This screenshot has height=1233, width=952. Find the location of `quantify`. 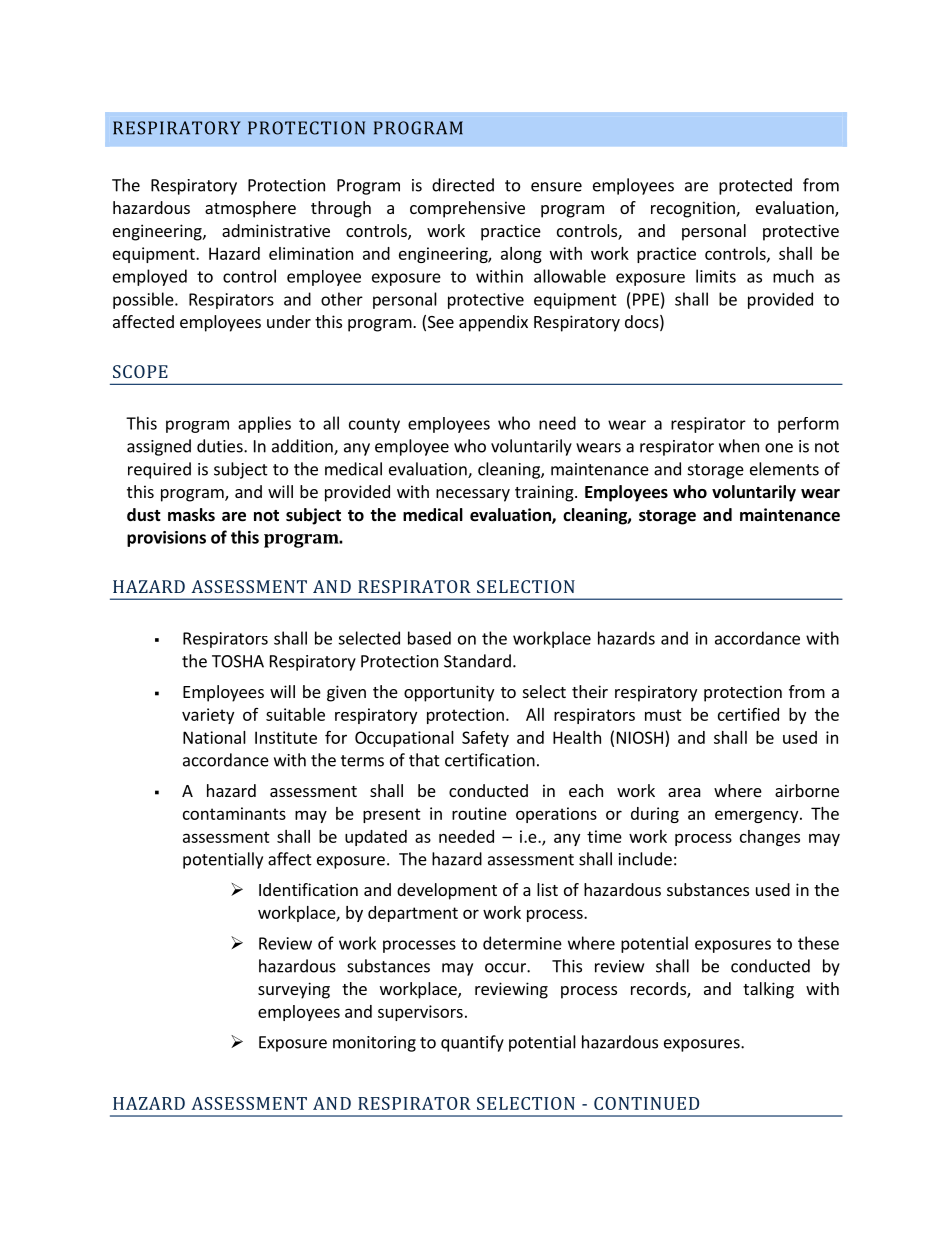

quantify is located at coordinates (472, 1043).
